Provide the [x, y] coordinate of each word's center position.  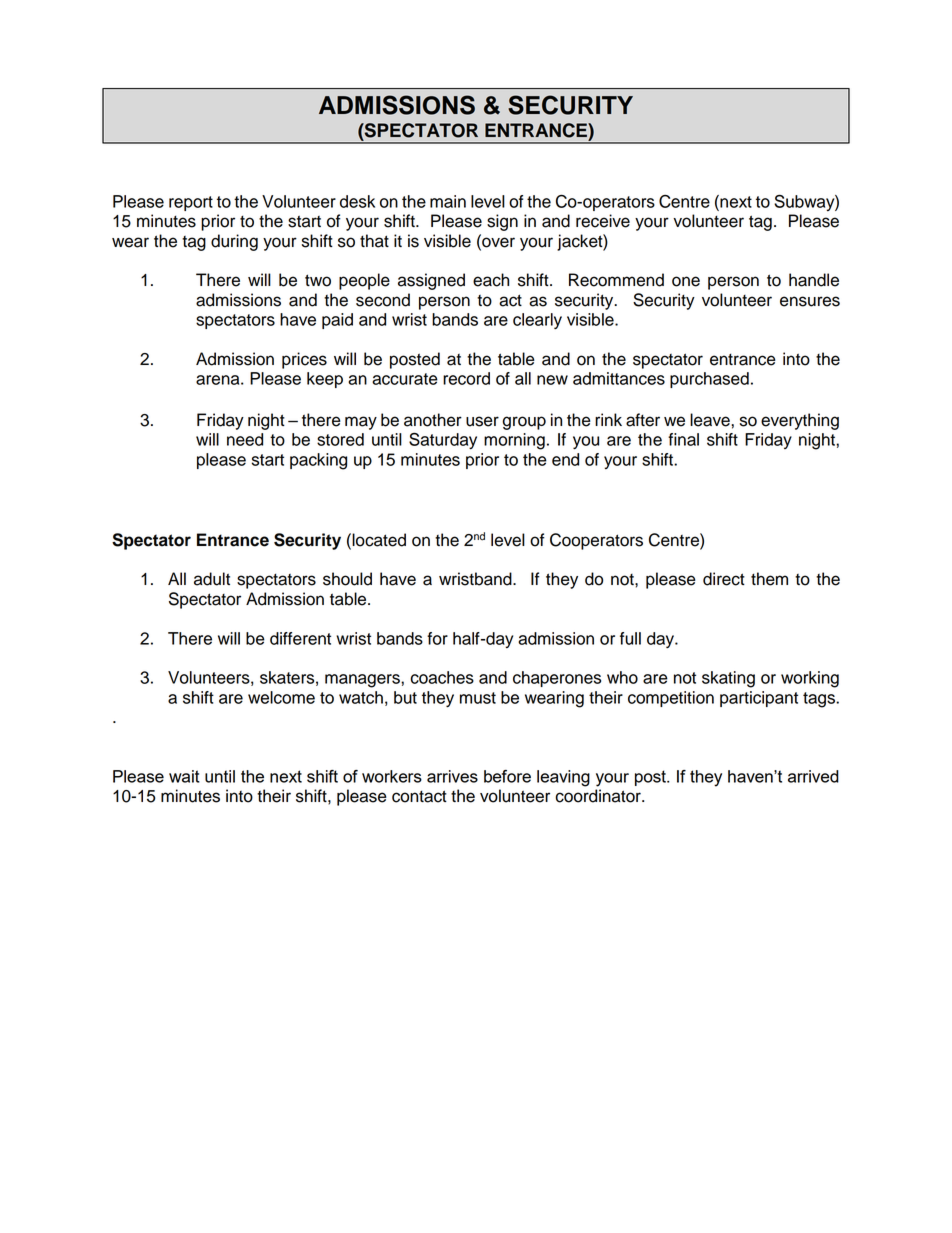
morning [514, 441]
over [497, 242]
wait [184, 776]
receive [603, 221]
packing [318, 461]
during [234, 242]
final [683, 439]
